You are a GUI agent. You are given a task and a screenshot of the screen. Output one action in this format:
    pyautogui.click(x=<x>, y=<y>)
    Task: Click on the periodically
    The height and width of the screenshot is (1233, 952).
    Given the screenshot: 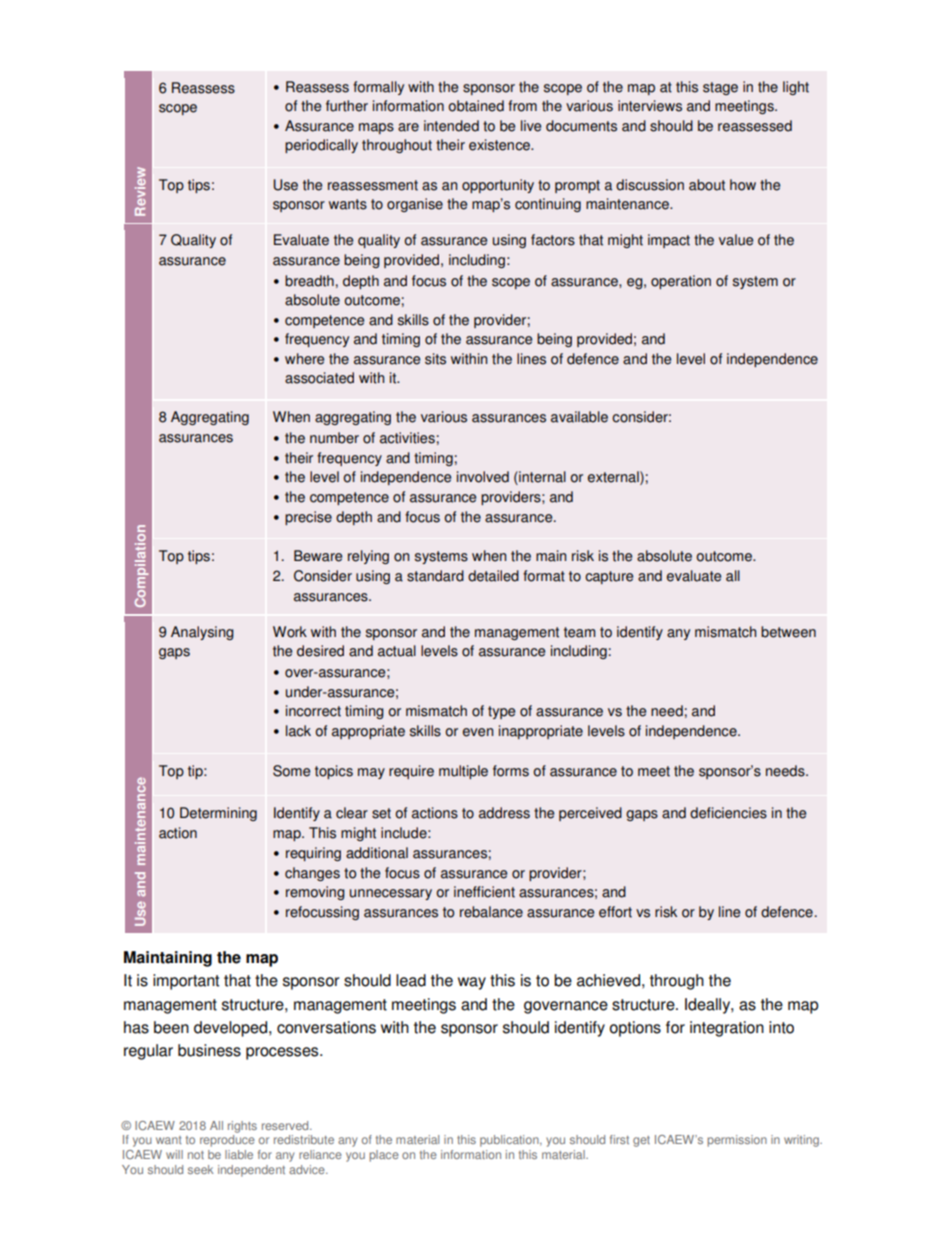 What is the action you would take?
    pyautogui.click(x=321, y=146)
